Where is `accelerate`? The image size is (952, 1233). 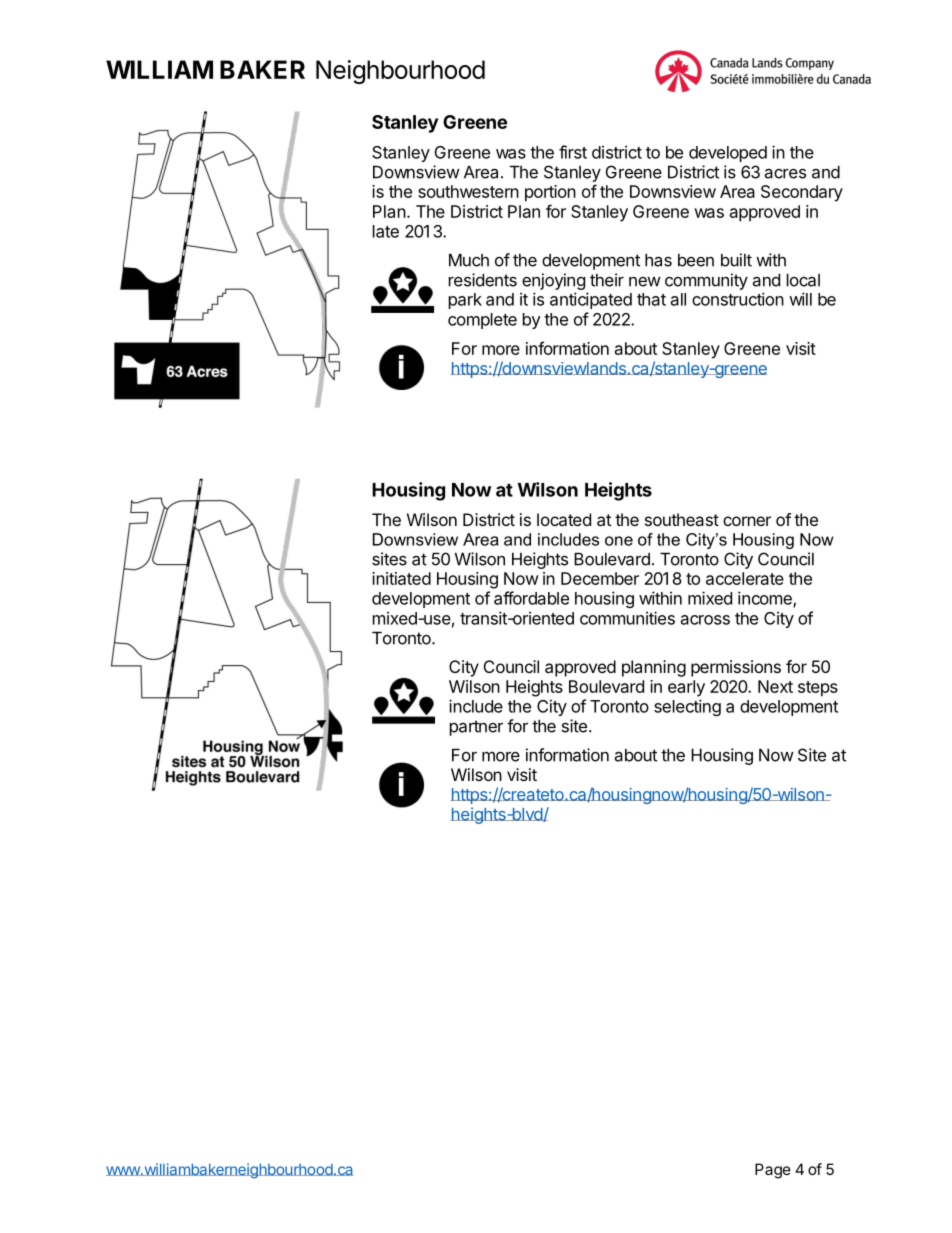 accelerate is located at coordinates (745, 578).
